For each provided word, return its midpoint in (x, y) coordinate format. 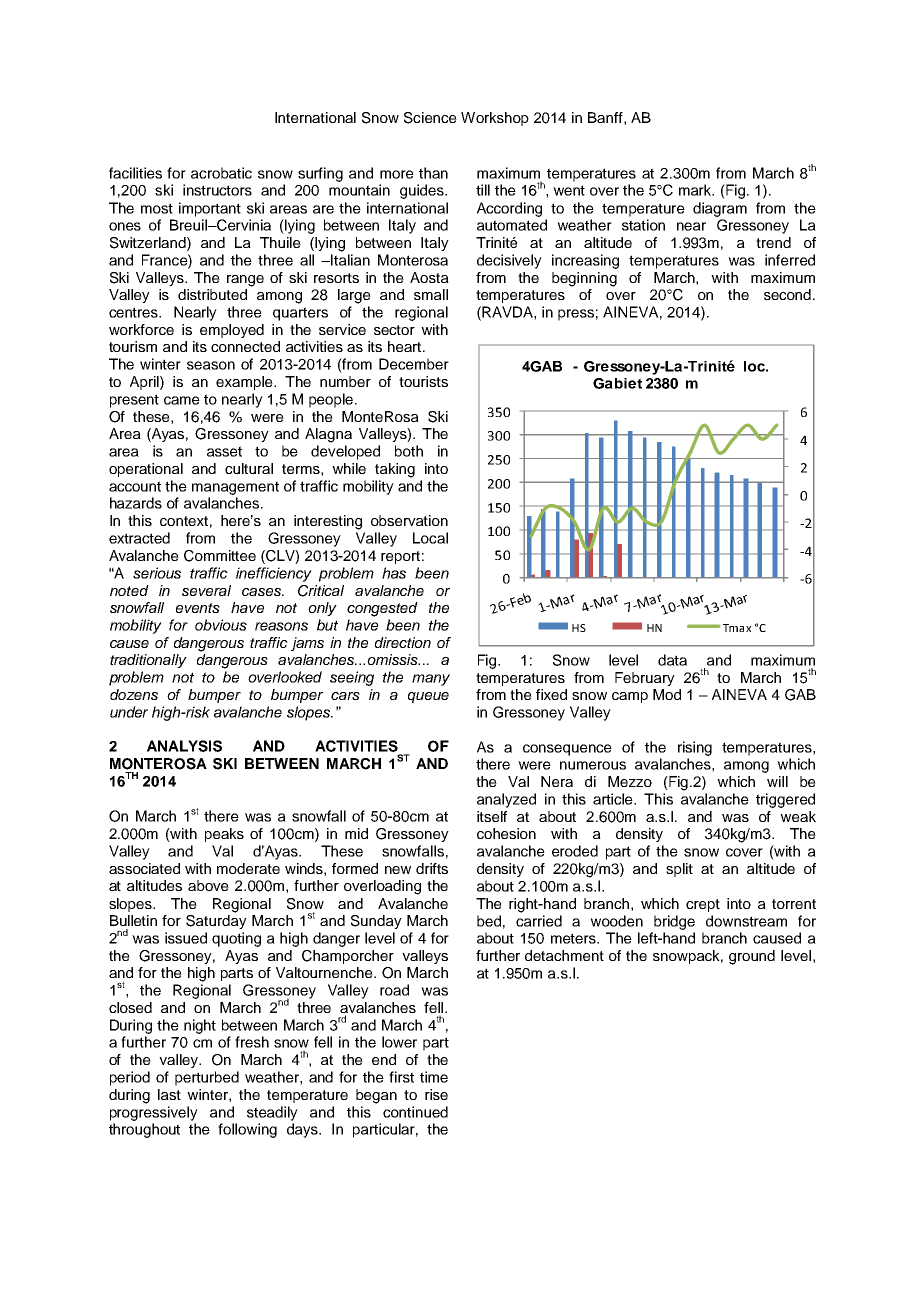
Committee (220, 556)
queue (428, 697)
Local (430, 538)
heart (406, 346)
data (672, 660)
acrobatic (221, 173)
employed (232, 331)
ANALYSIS (184, 746)
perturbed (207, 1078)
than (433, 173)
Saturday (216, 920)
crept (703, 905)
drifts (432, 868)
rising (695, 748)
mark (696, 190)
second (789, 294)
